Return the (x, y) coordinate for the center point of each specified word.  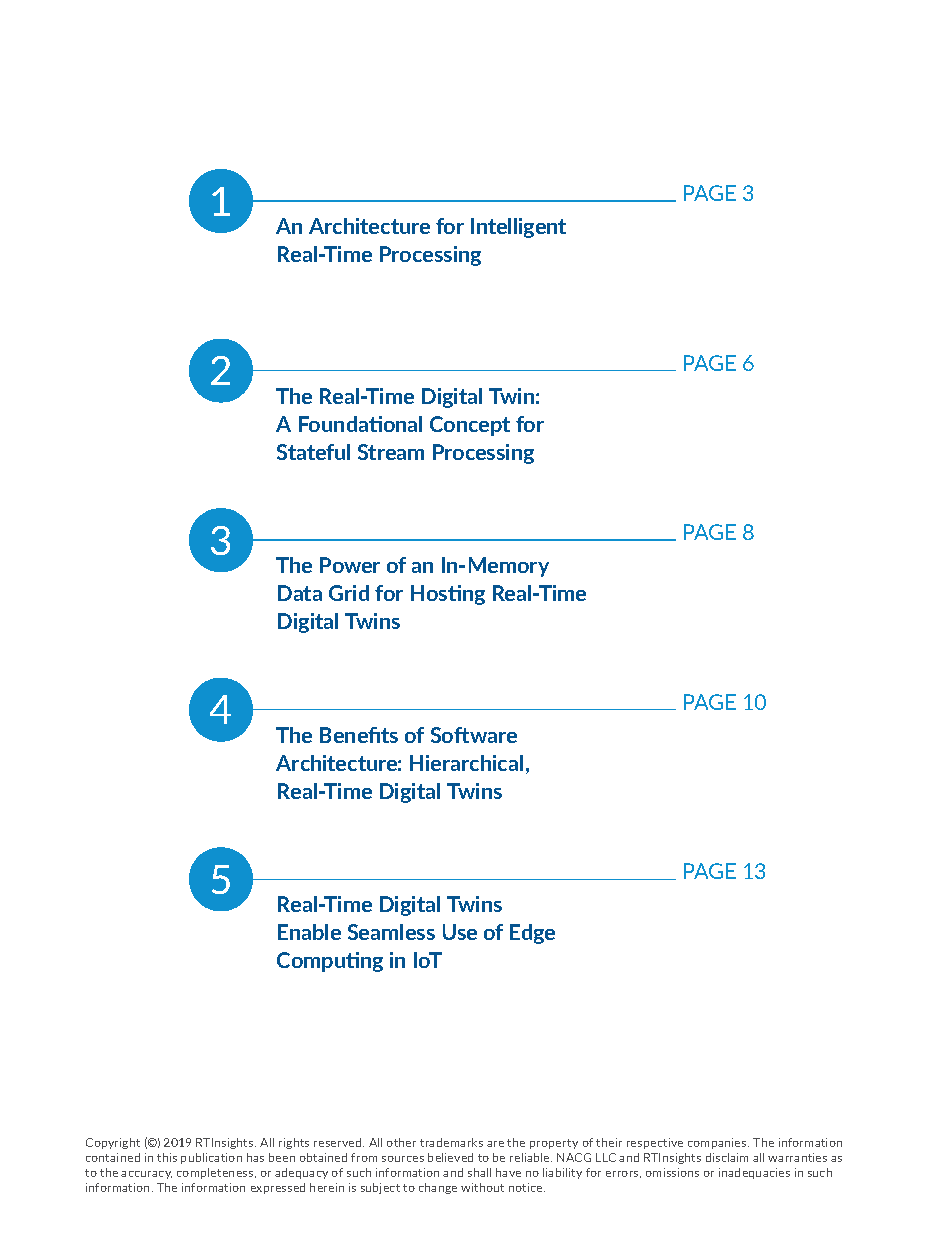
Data (300, 593)
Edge (532, 934)
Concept (470, 426)
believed (450, 1157)
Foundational (360, 424)
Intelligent (518, 228)
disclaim (727, 1157)
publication (211, 1158)
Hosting (448, 595)
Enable (309, 932)
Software (474, 735)
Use (460, 932)
